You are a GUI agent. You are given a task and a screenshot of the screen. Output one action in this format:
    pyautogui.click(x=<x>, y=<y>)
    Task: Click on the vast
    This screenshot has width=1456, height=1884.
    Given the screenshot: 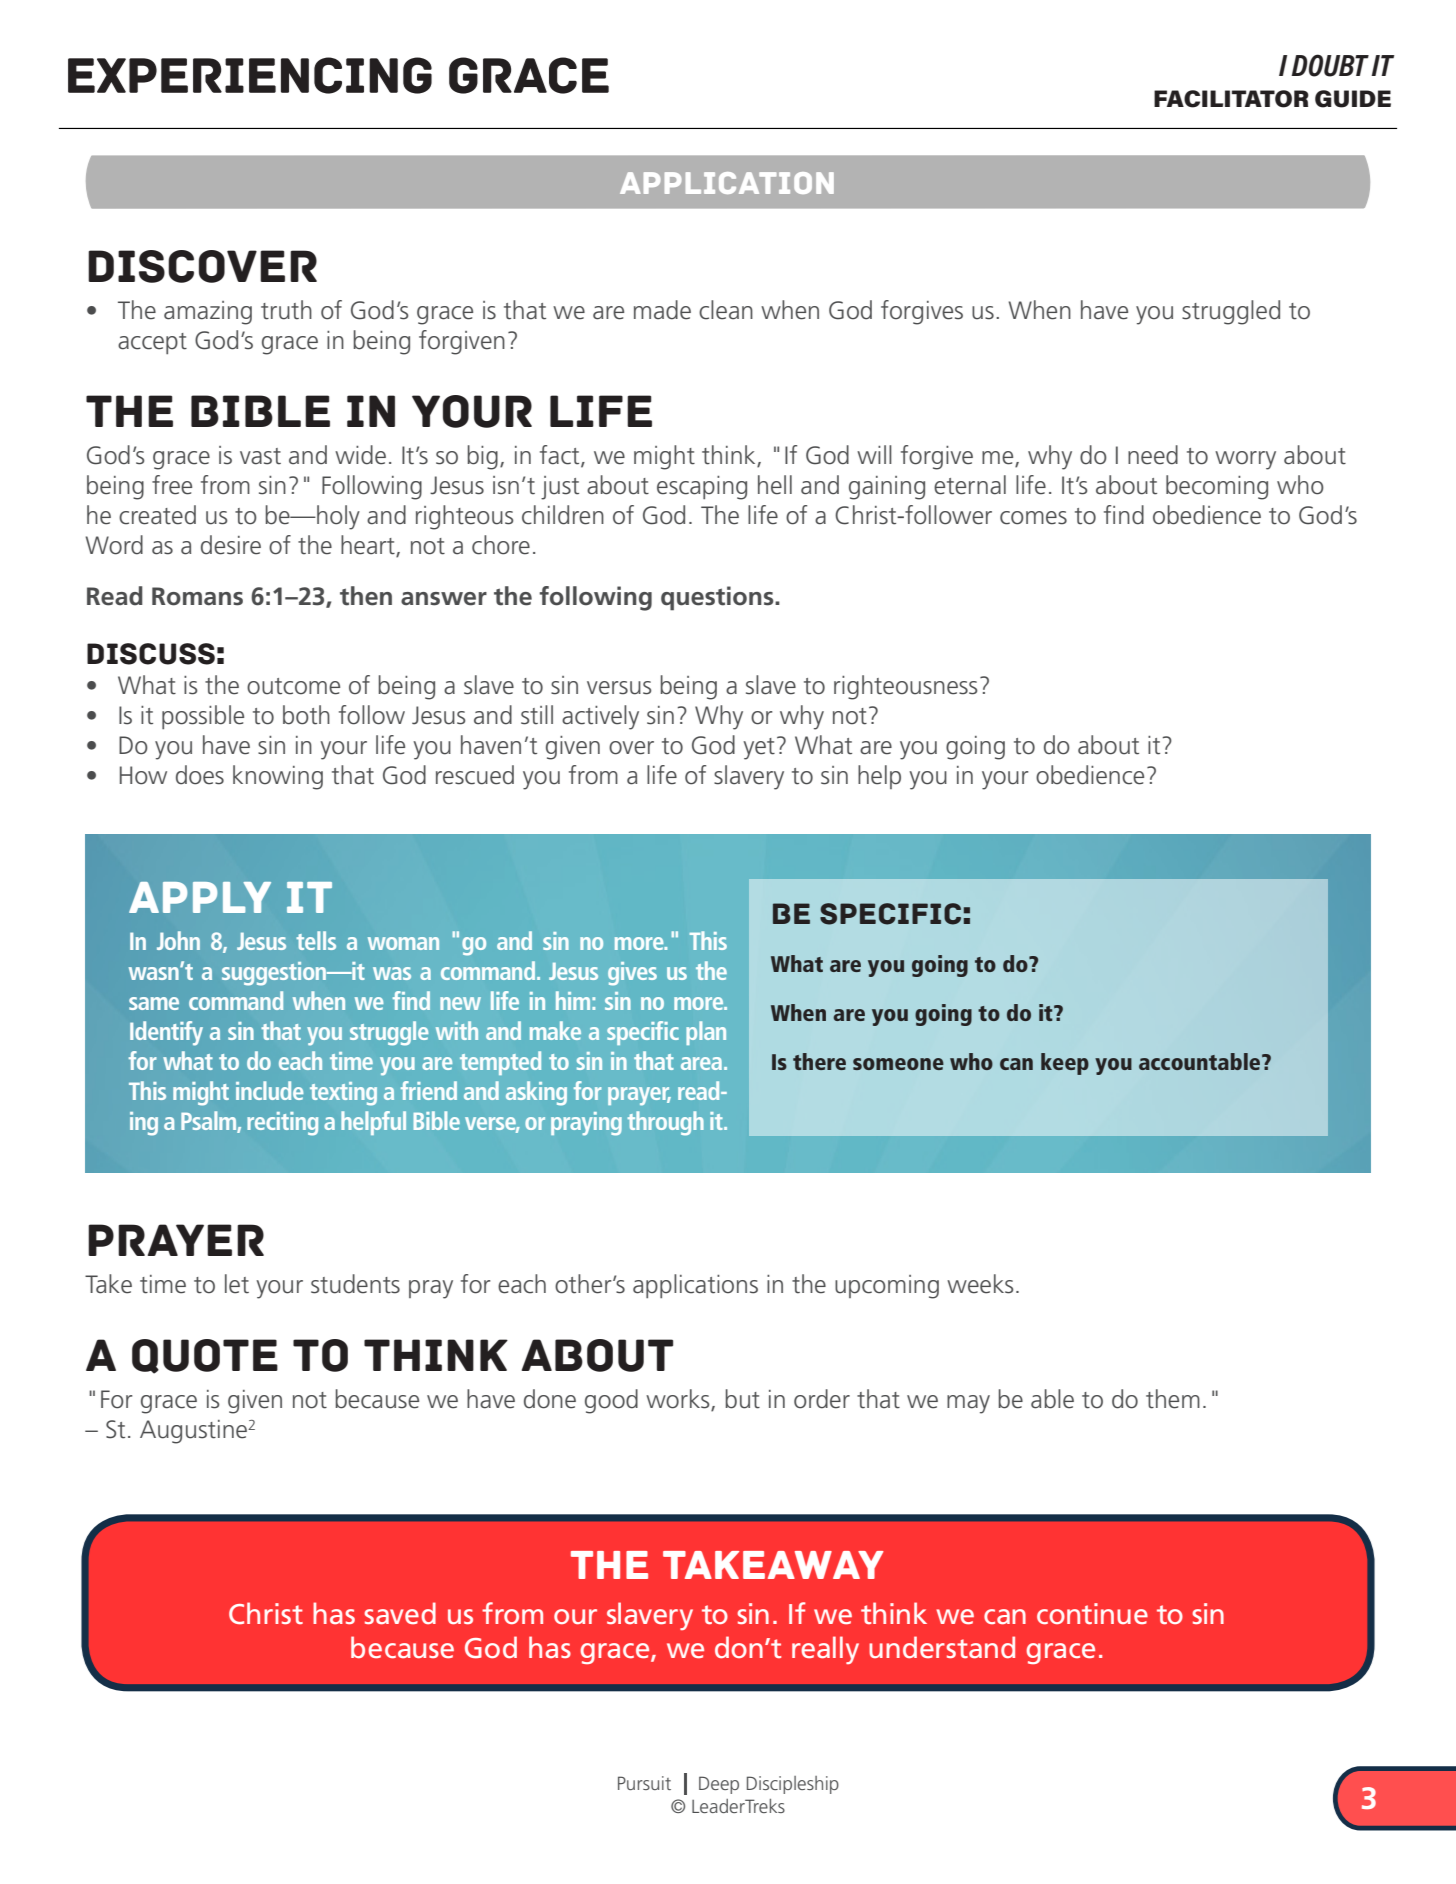 What is the action you would take?
    pyautogui.click(x=260, y=456)
